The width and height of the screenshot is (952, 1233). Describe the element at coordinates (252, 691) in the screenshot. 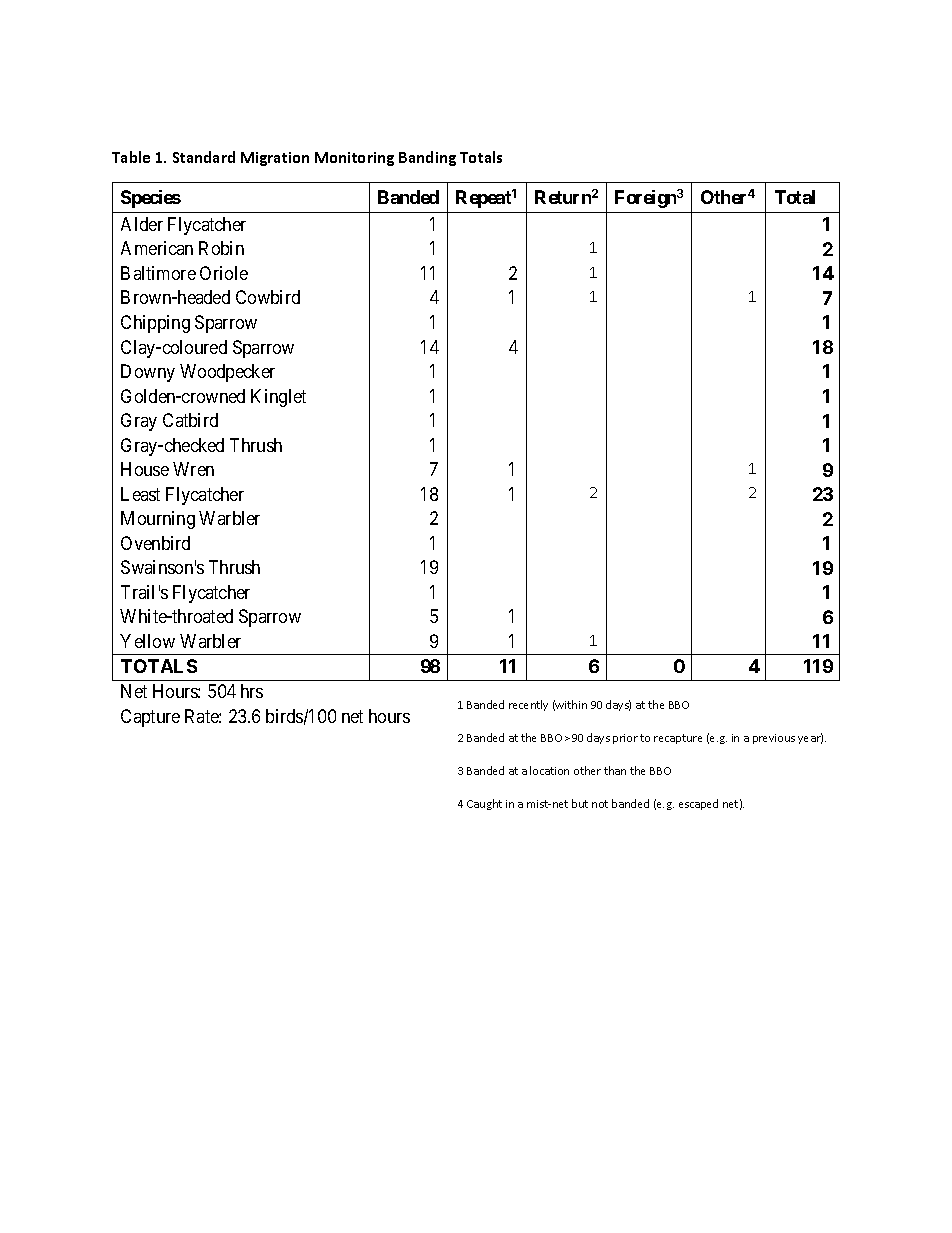

I see `hrs` at that location.
